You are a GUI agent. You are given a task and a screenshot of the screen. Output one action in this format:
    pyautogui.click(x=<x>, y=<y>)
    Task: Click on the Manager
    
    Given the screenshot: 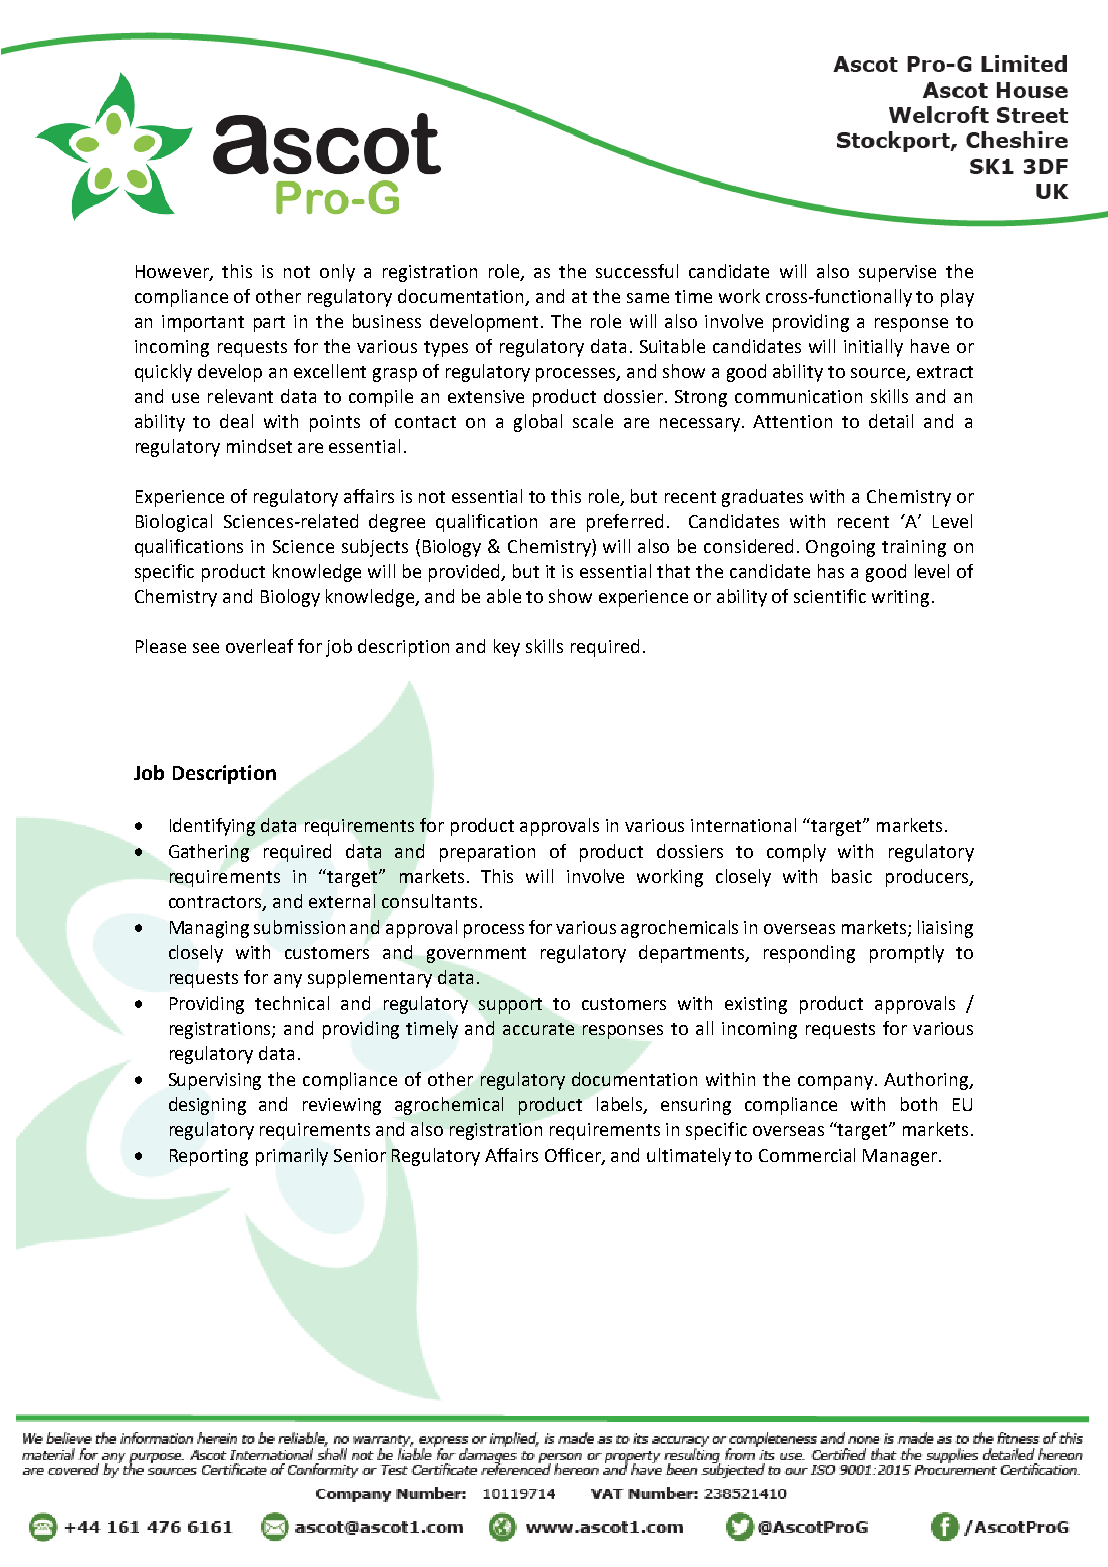 What is the action you would take?
    pyautogui.click(x=900, y=1157)
